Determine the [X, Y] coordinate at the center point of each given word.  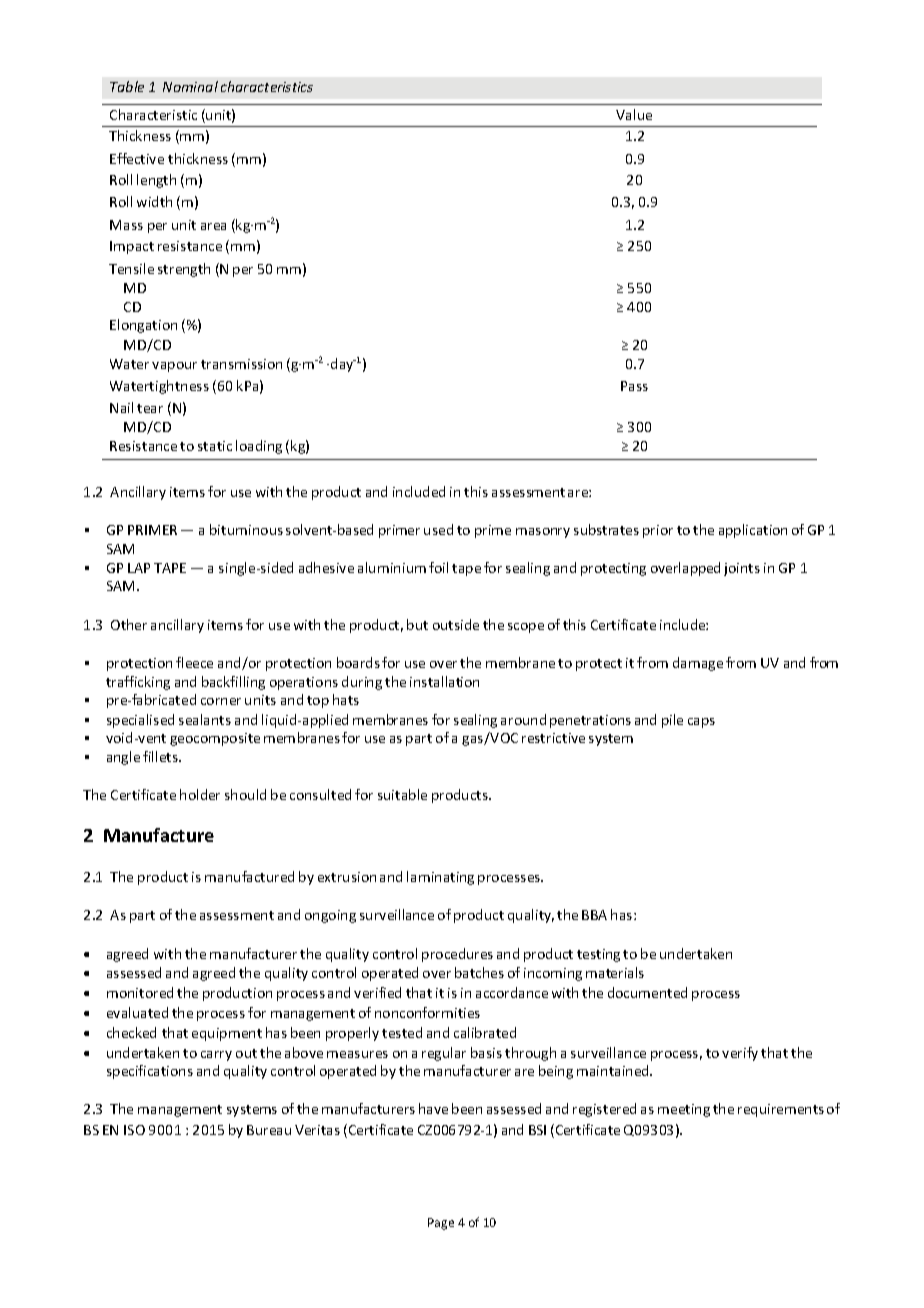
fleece [194, 662]
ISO [134, 1130]
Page [441, 1224]
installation [444, 681]
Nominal [190, 86]
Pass [634, 386]
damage [698, 664]
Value [634, 114]
